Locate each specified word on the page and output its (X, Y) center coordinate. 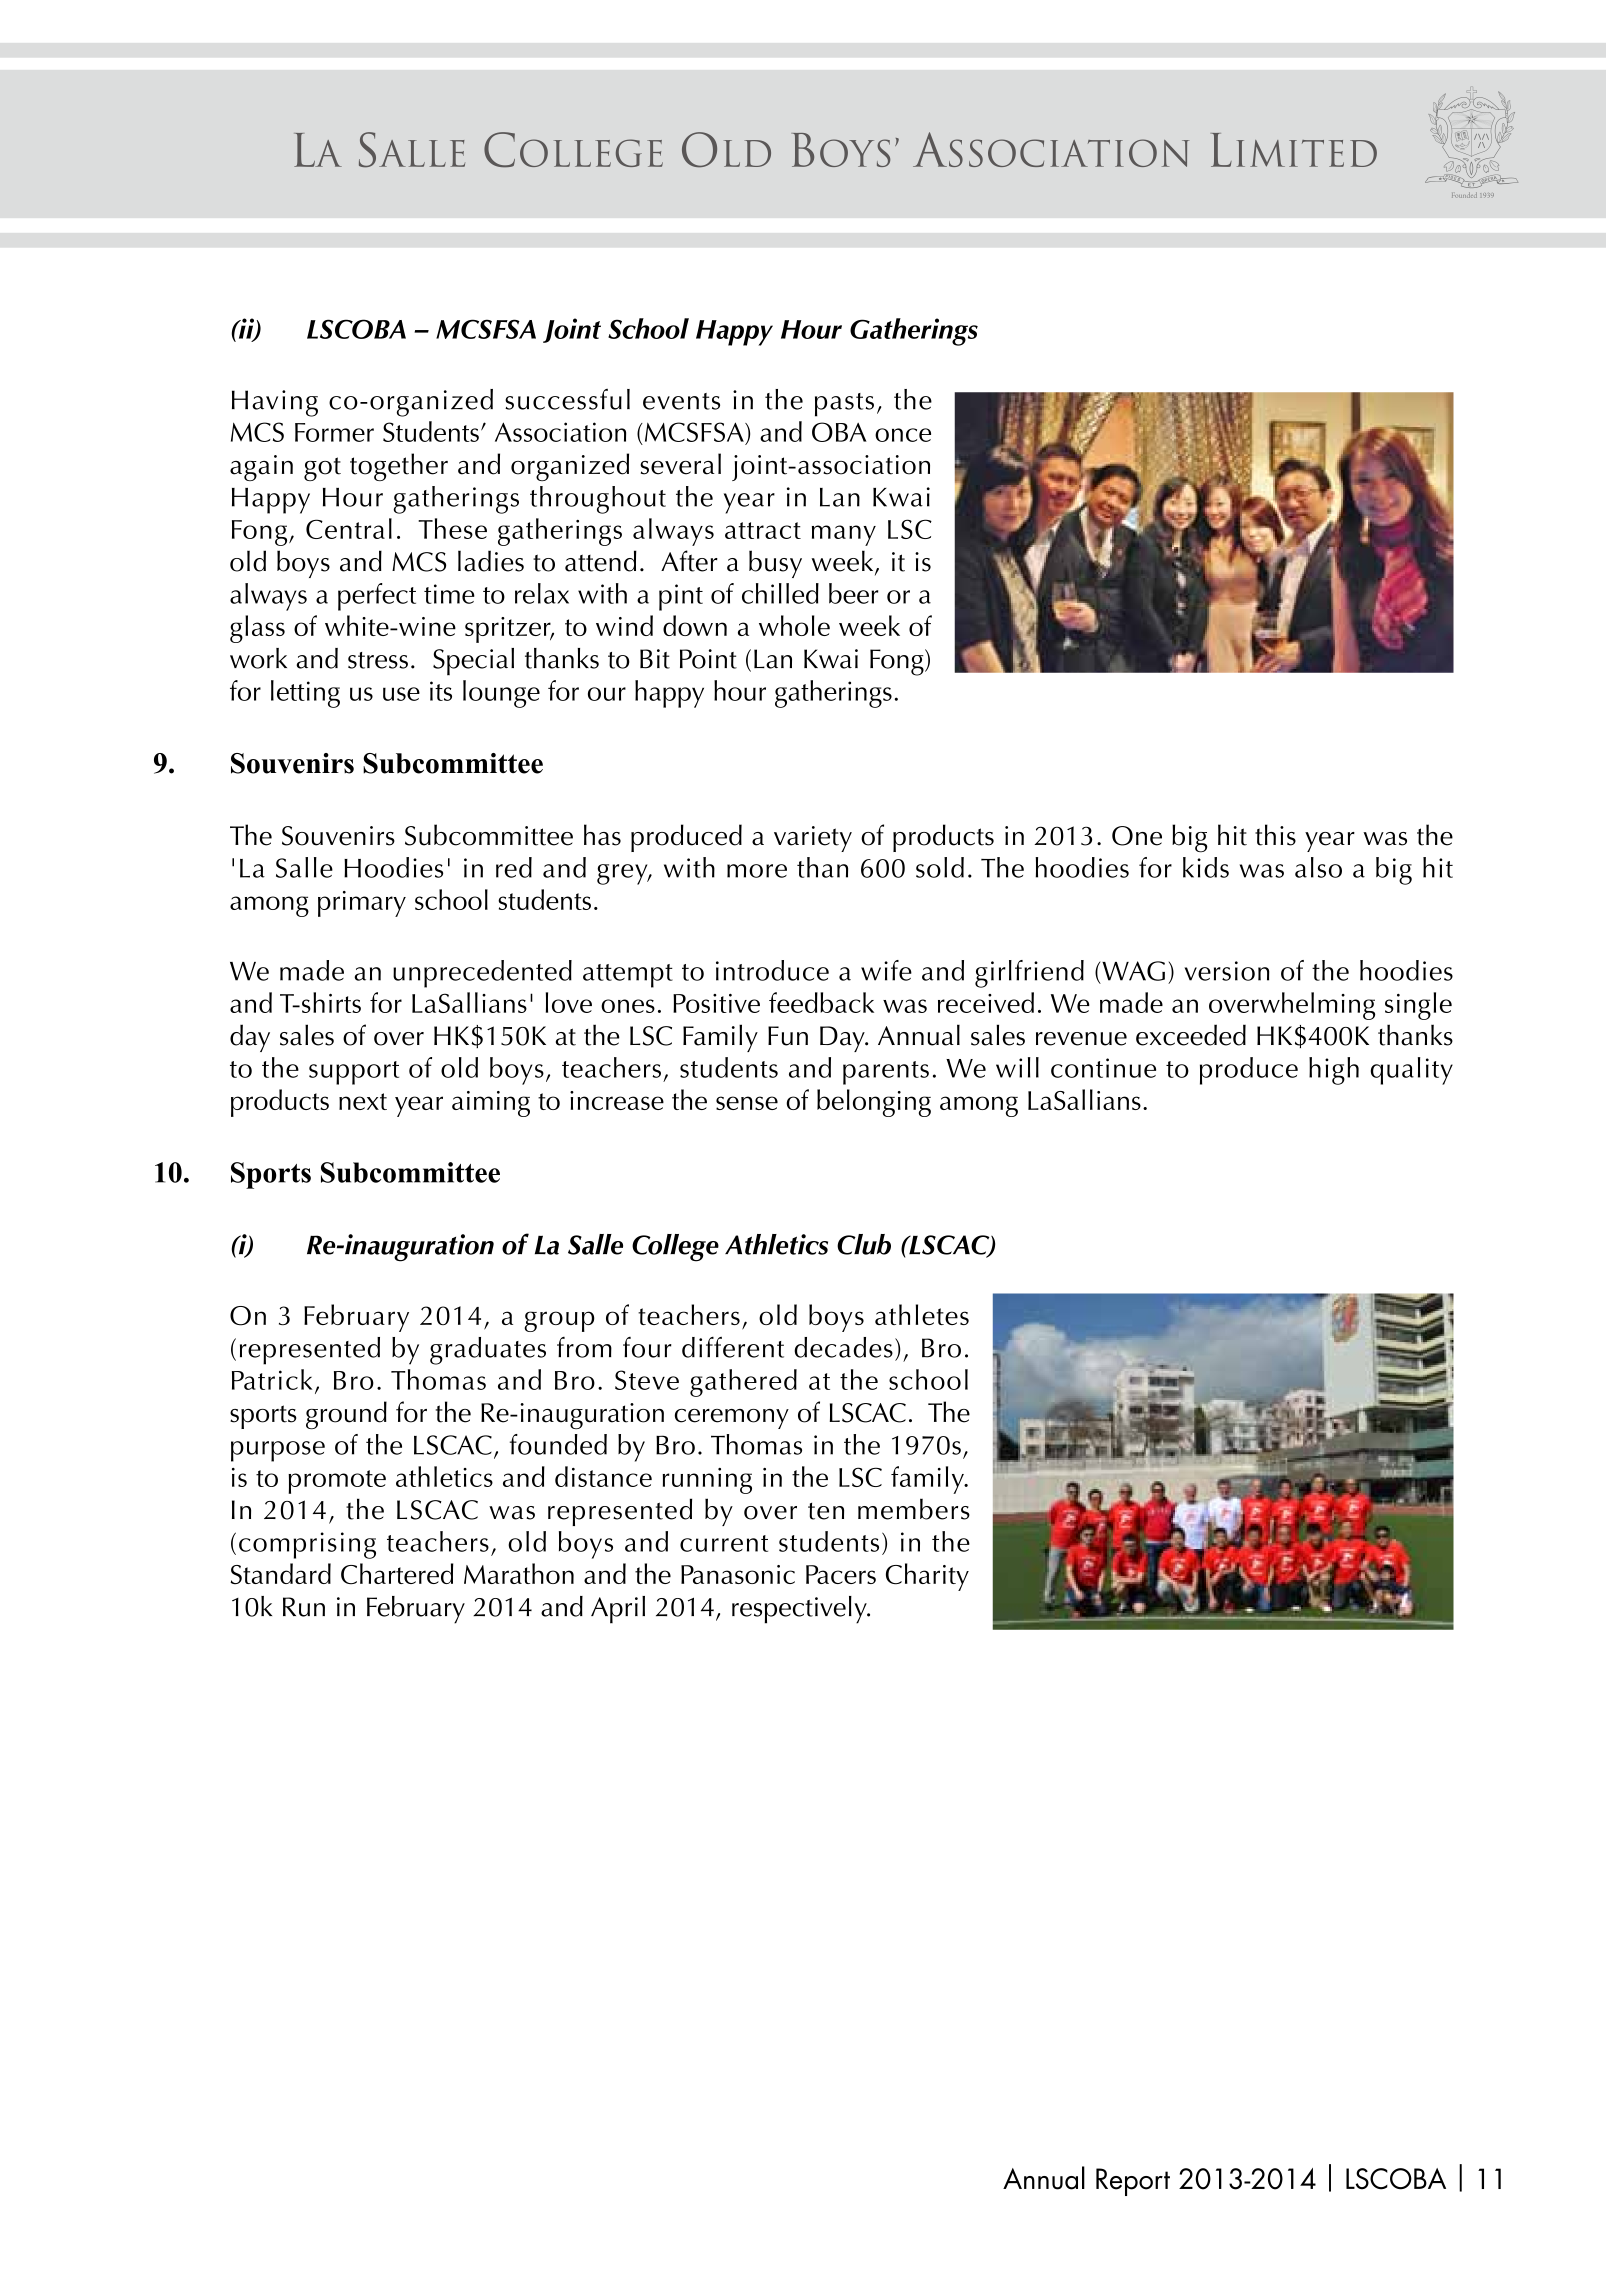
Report (1133, 2182)
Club (864, 1244)
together (399, 467)
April (618, 1610)
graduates (488, 1351)
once (903, 435)
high (1334, 1071)
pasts (844, 405)
